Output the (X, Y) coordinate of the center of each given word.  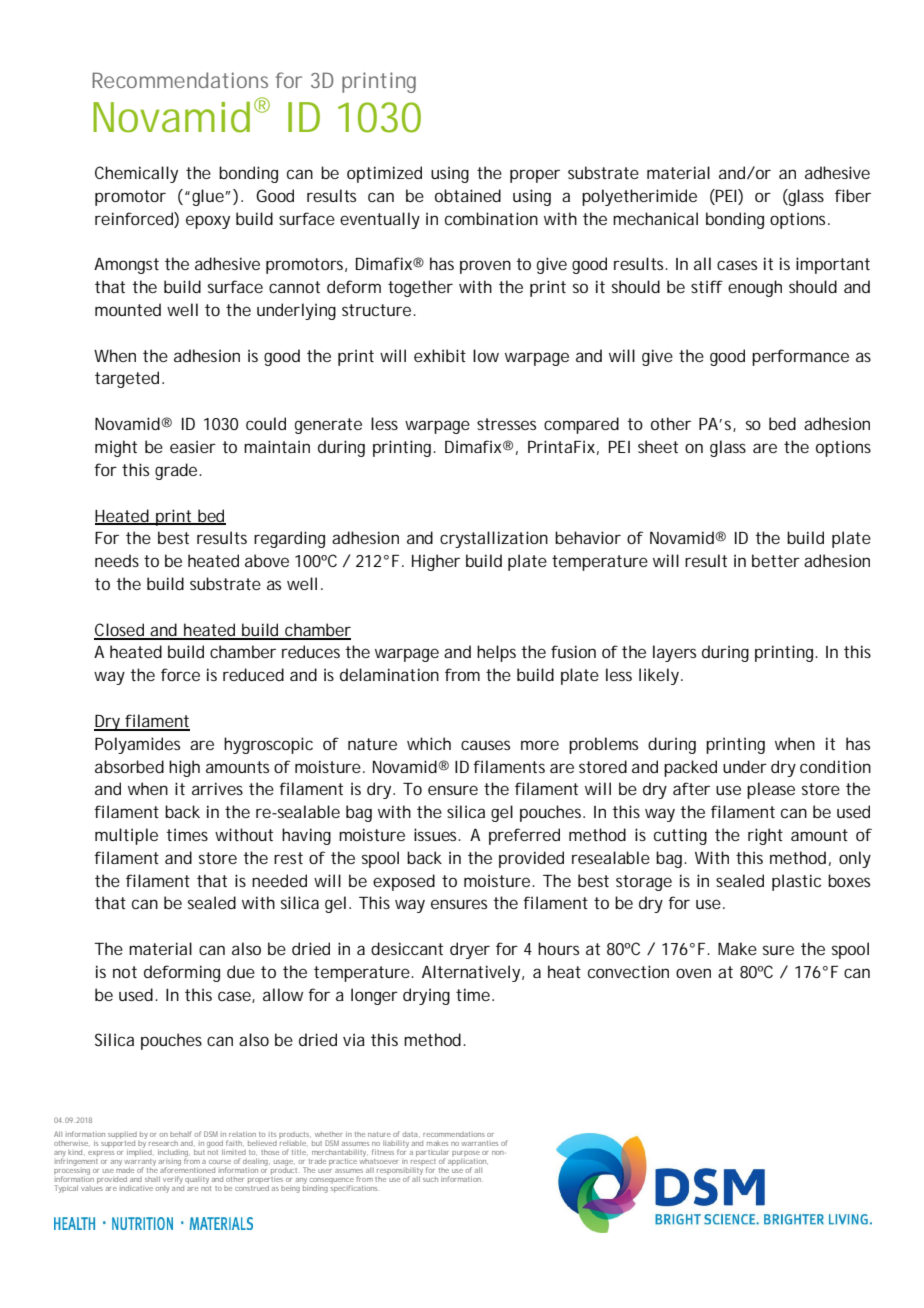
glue (208, 197)
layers (674, 653)
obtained (468, 195)
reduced (253, 674)
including (173, 1153)
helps (496, 653)
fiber (853, 195)
